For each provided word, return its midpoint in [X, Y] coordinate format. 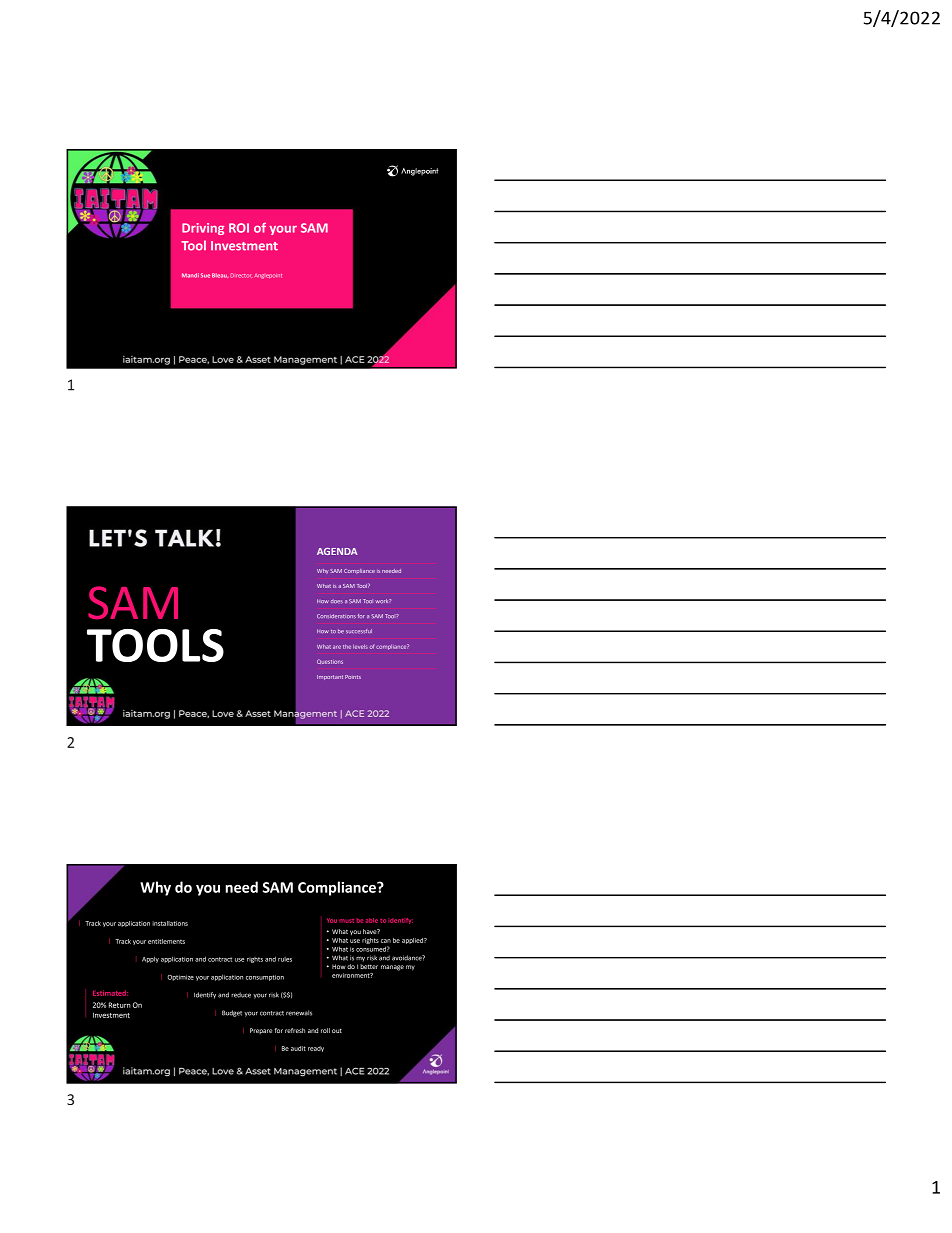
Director [240, 275]
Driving [203, 229]
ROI [239, 228]
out [337, 1031]
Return [120, 1005]
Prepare [261, 1031]
